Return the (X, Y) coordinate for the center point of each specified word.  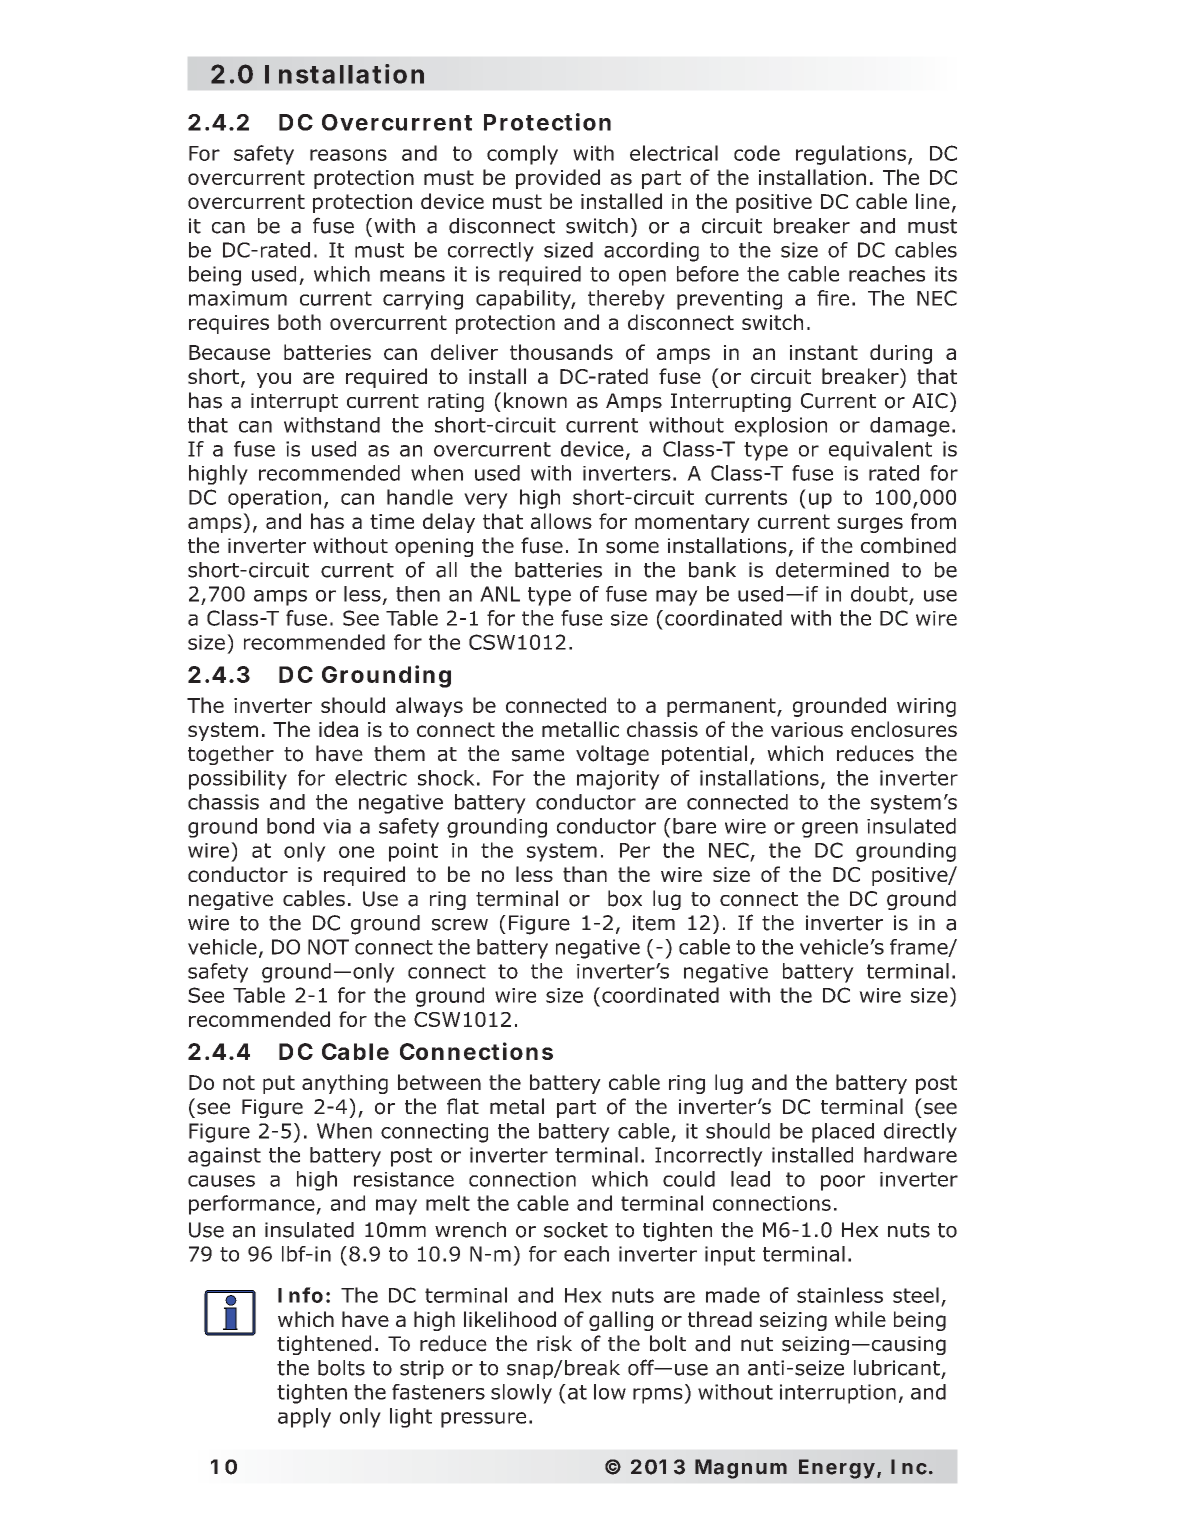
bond (290, 826)
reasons (348, 155)
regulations (851, 155)
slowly (521, 1394)
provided (558, 179)
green (830, 830)
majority (618, 780)
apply (304, 1418)
